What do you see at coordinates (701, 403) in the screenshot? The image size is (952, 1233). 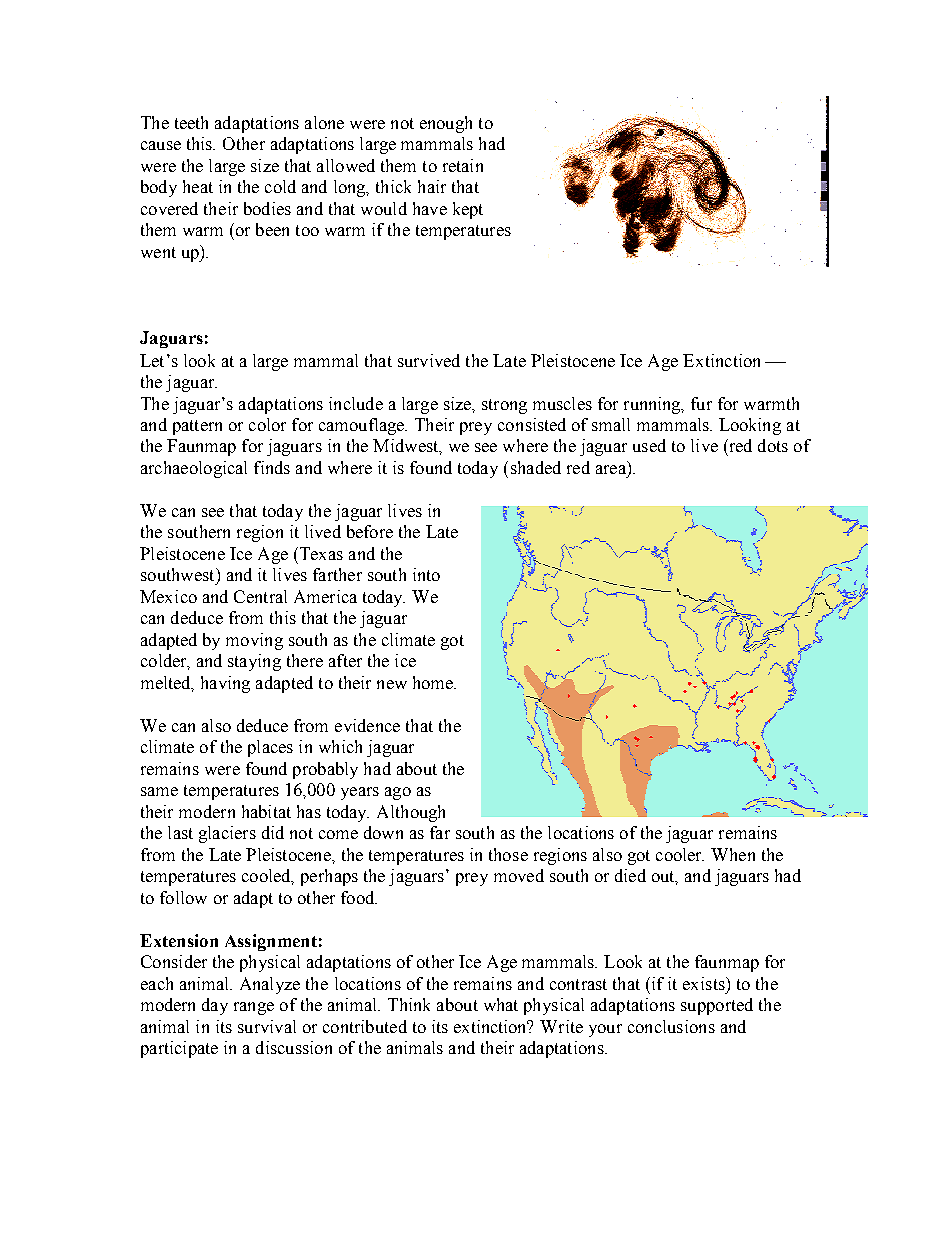 I see `fur` at bounding box center [701, 403].
